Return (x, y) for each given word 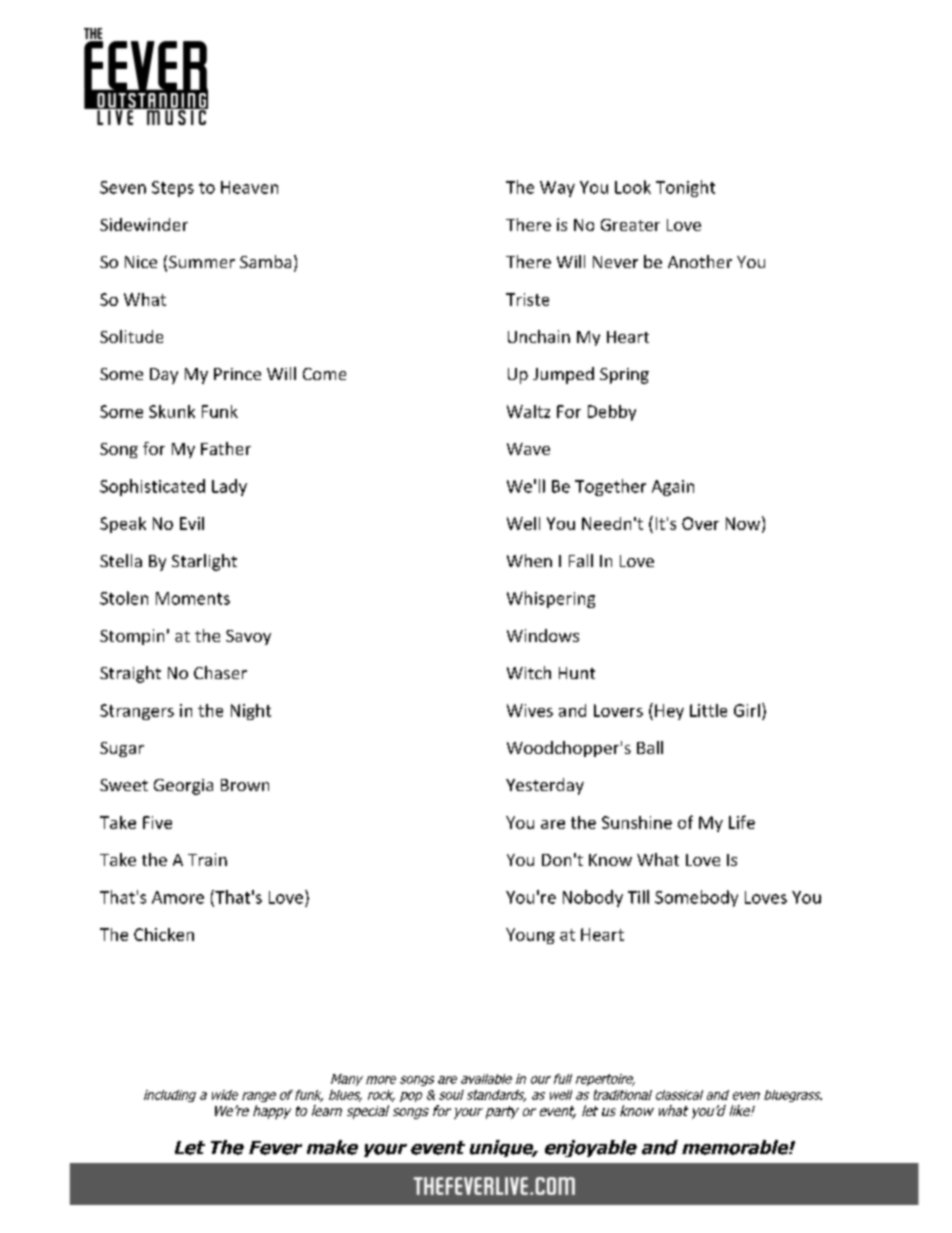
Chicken (164, 934)
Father (226, 448)
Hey (669, 712)
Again (673, 488)
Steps (173, 189)
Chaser (220, 672)
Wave (528, 449)
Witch (529, 672)
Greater (630, 225)
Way (557, 189)
